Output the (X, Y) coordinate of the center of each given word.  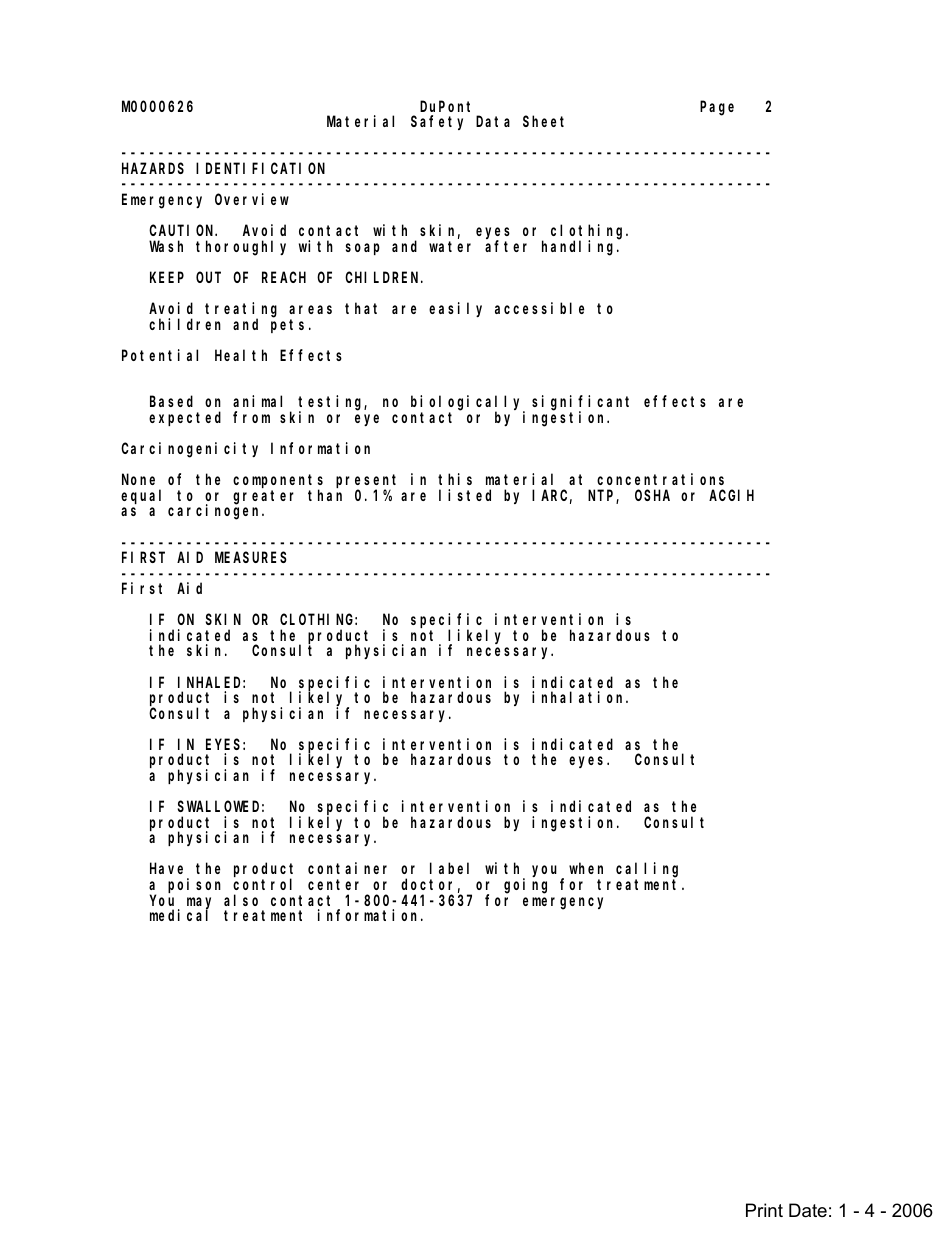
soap (363, 249)
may (199, 904)
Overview (252, 199)
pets (287, 326)
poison (194, 885)
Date (808, 1210)
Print (764, 1210)
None (138, 480)
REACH (284, 277)
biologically (468, 404)
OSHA (652, 495)
